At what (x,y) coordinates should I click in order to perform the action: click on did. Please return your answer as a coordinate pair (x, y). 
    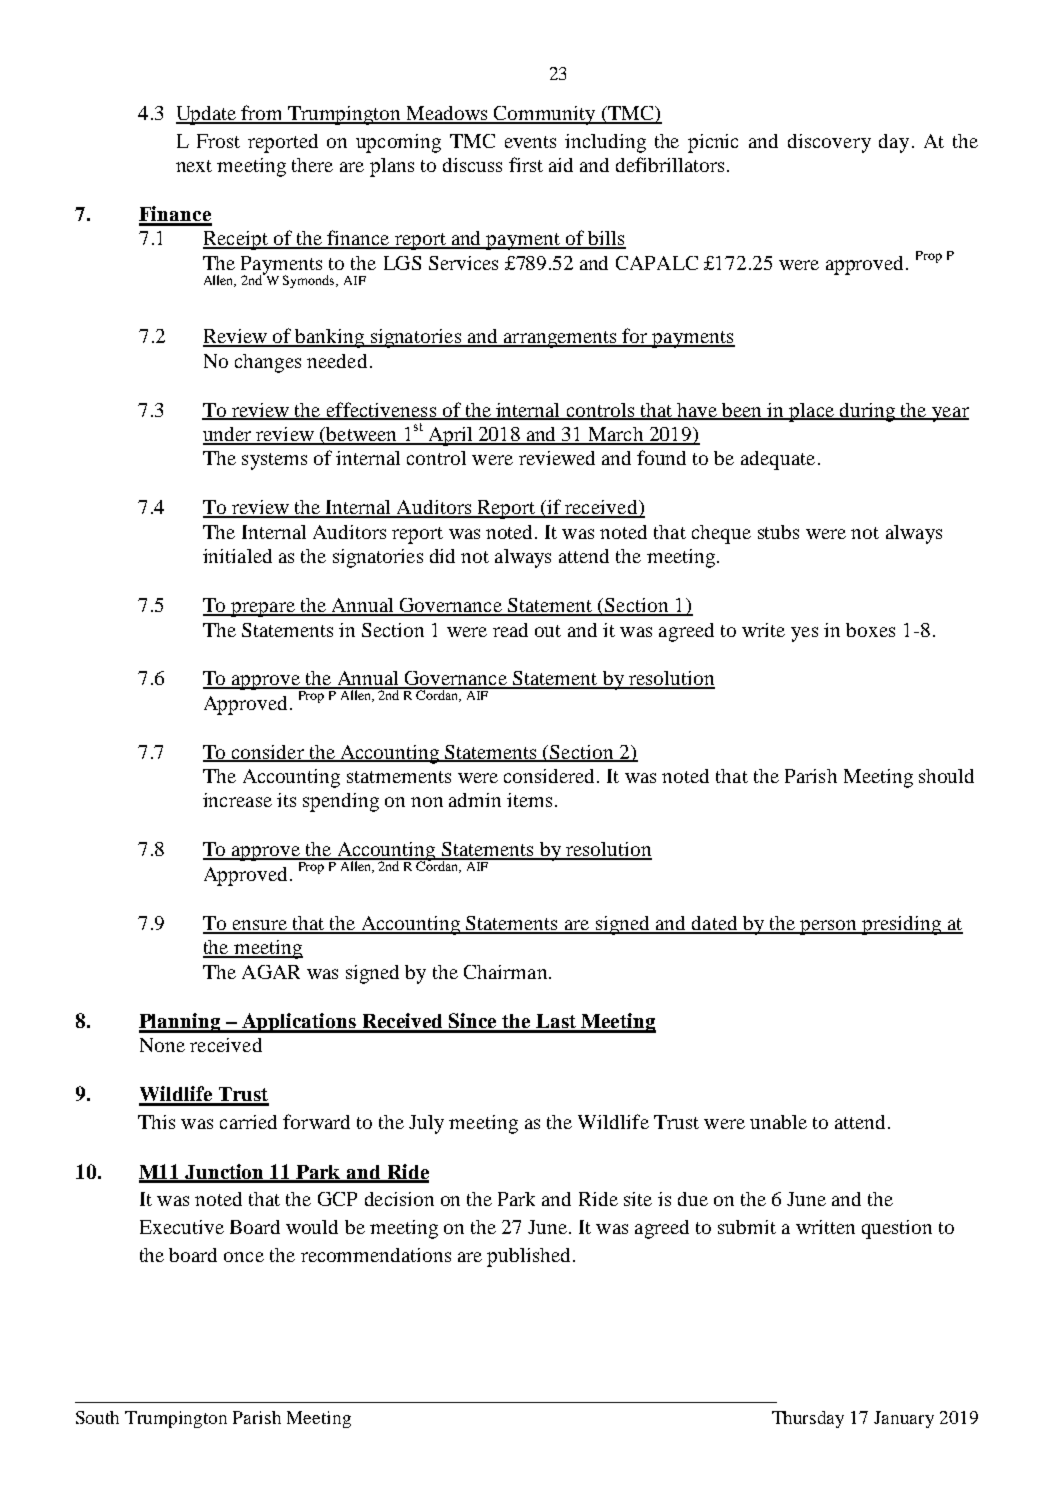
    Looking at the image, I should click on (442, 556).
